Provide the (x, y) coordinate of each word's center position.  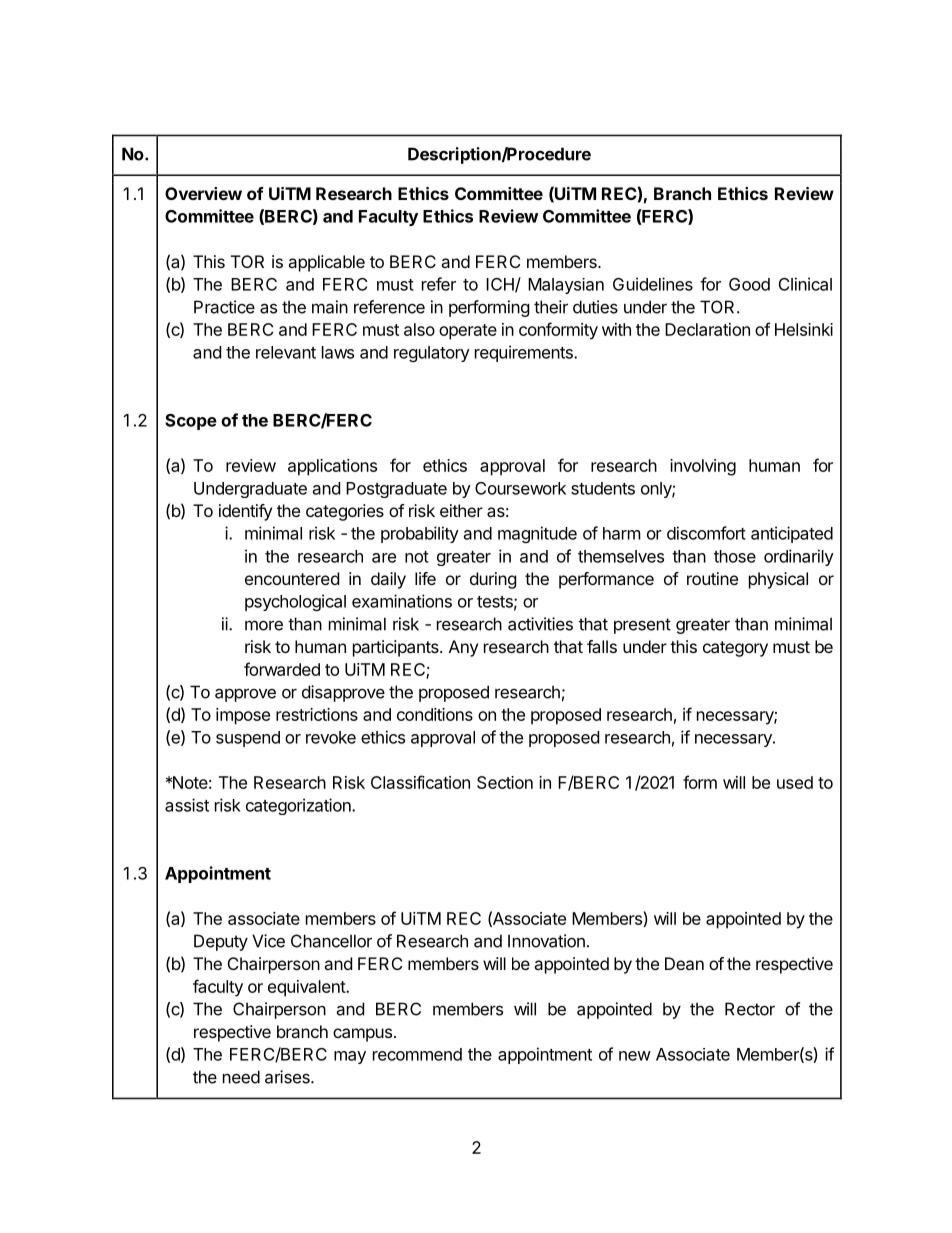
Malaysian (566, 286)
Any (463, 648)
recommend (417, 1054)
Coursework (520, 488)
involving (703, 467)
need (241, 1077)
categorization (299, 806)
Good (749, 284)
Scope (191, 422)
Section (505, 782)
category (735, 649)
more (264, 625)
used (795, 782)
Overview (203, 193)
